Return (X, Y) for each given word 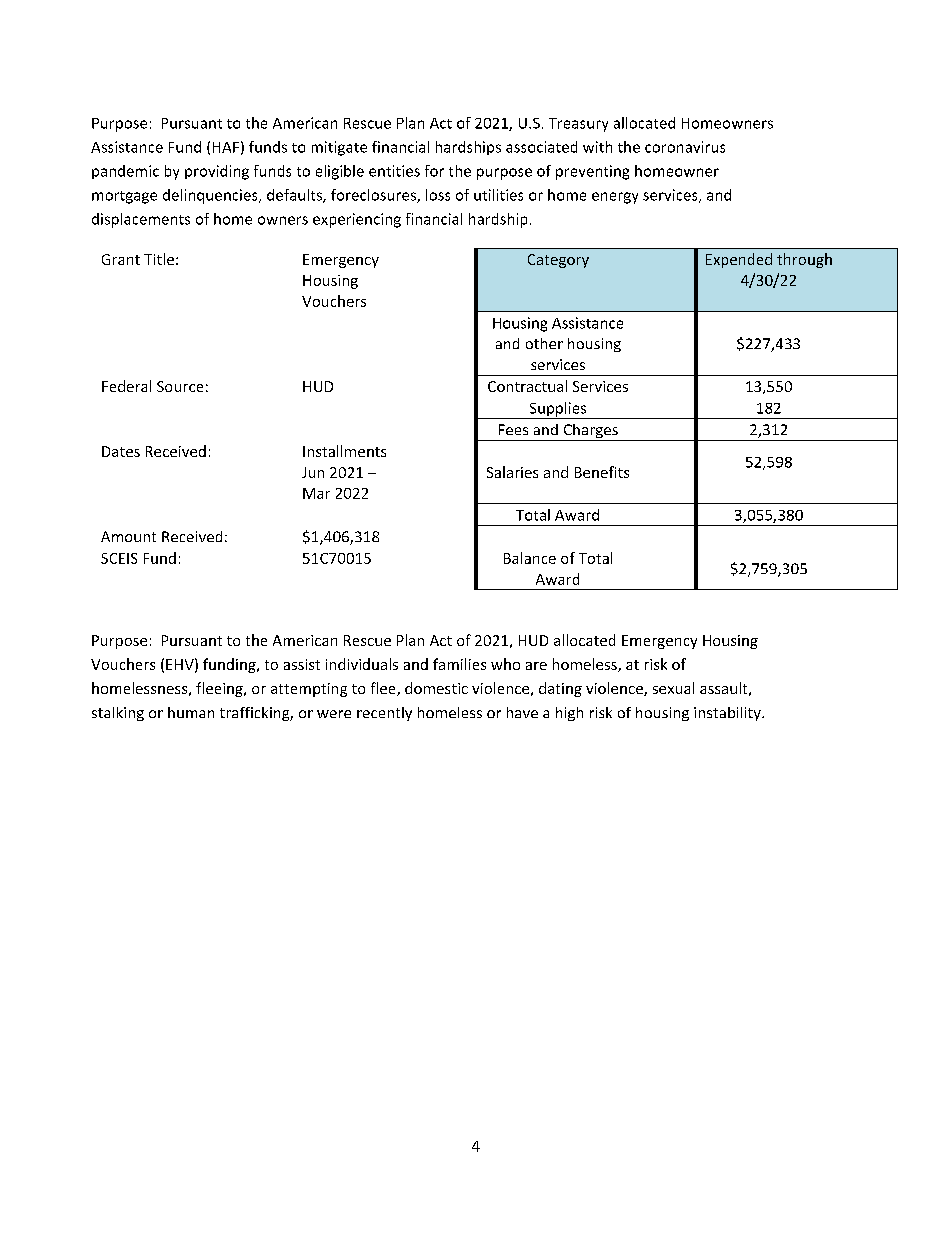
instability (728, 714)
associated (541, 147)
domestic (436, 688)
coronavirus (685, 147)
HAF (226, 147)
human (191, 712)
